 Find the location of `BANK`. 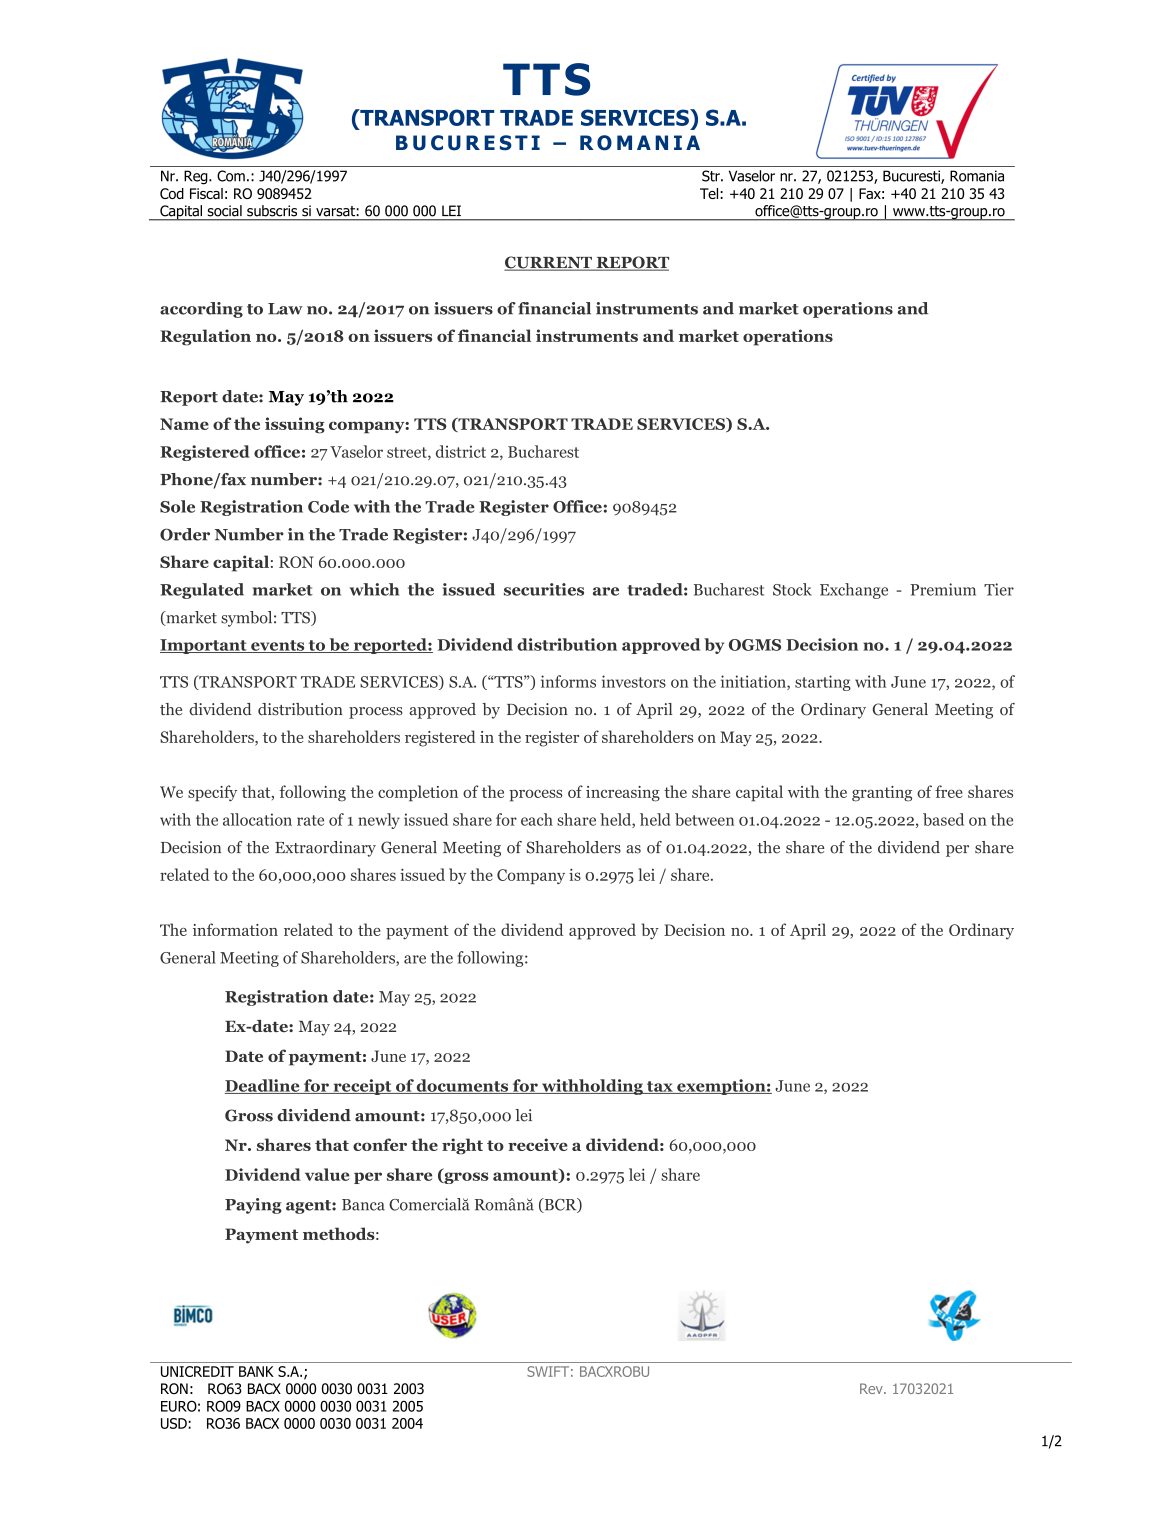

BANK is located at coordinates (256, 1371).
